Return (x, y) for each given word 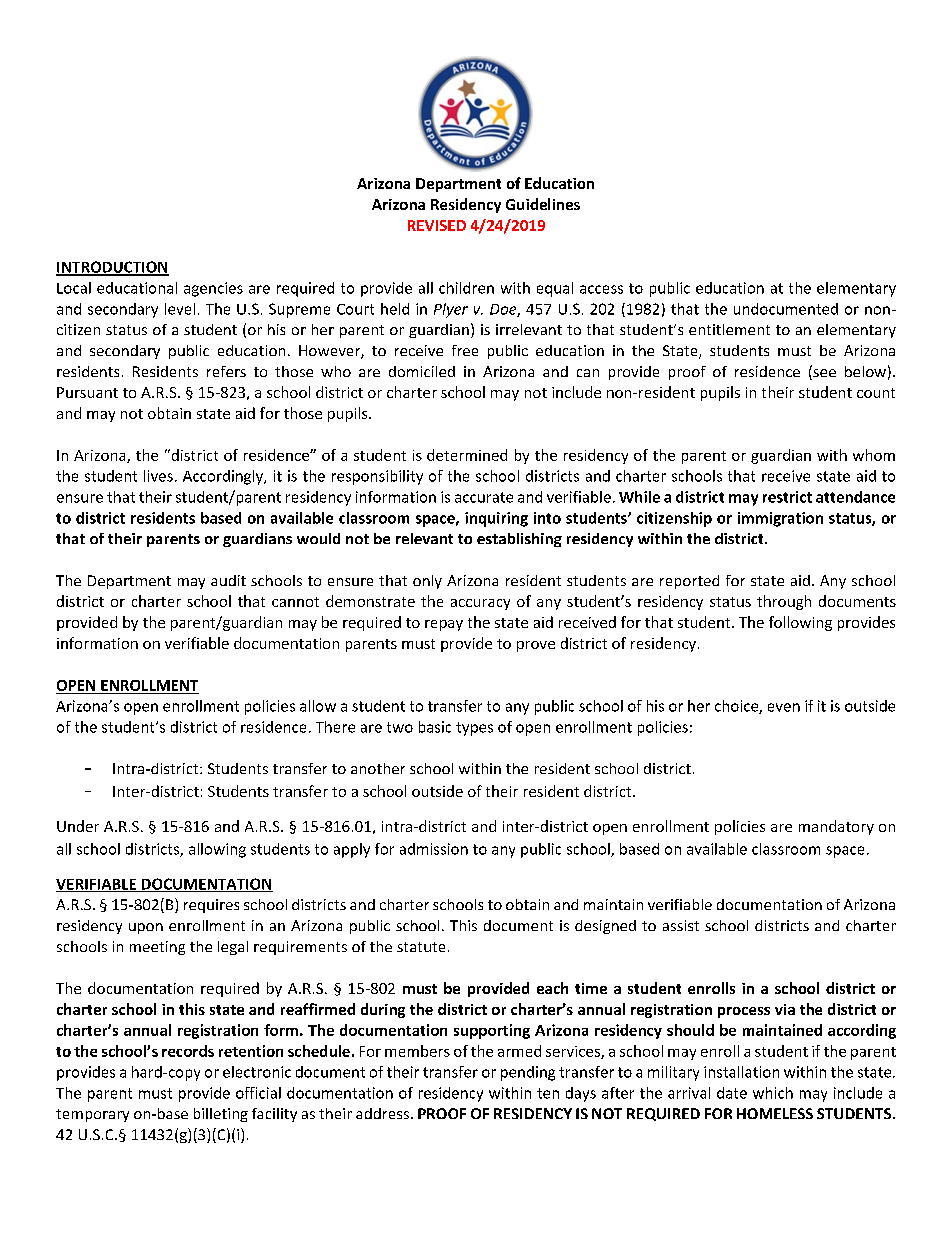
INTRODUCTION (112, 268)
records (188, 1051)
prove (536, 646)
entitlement (729, 329)
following (800, 623)
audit (228, 580)
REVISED (437, 225)
